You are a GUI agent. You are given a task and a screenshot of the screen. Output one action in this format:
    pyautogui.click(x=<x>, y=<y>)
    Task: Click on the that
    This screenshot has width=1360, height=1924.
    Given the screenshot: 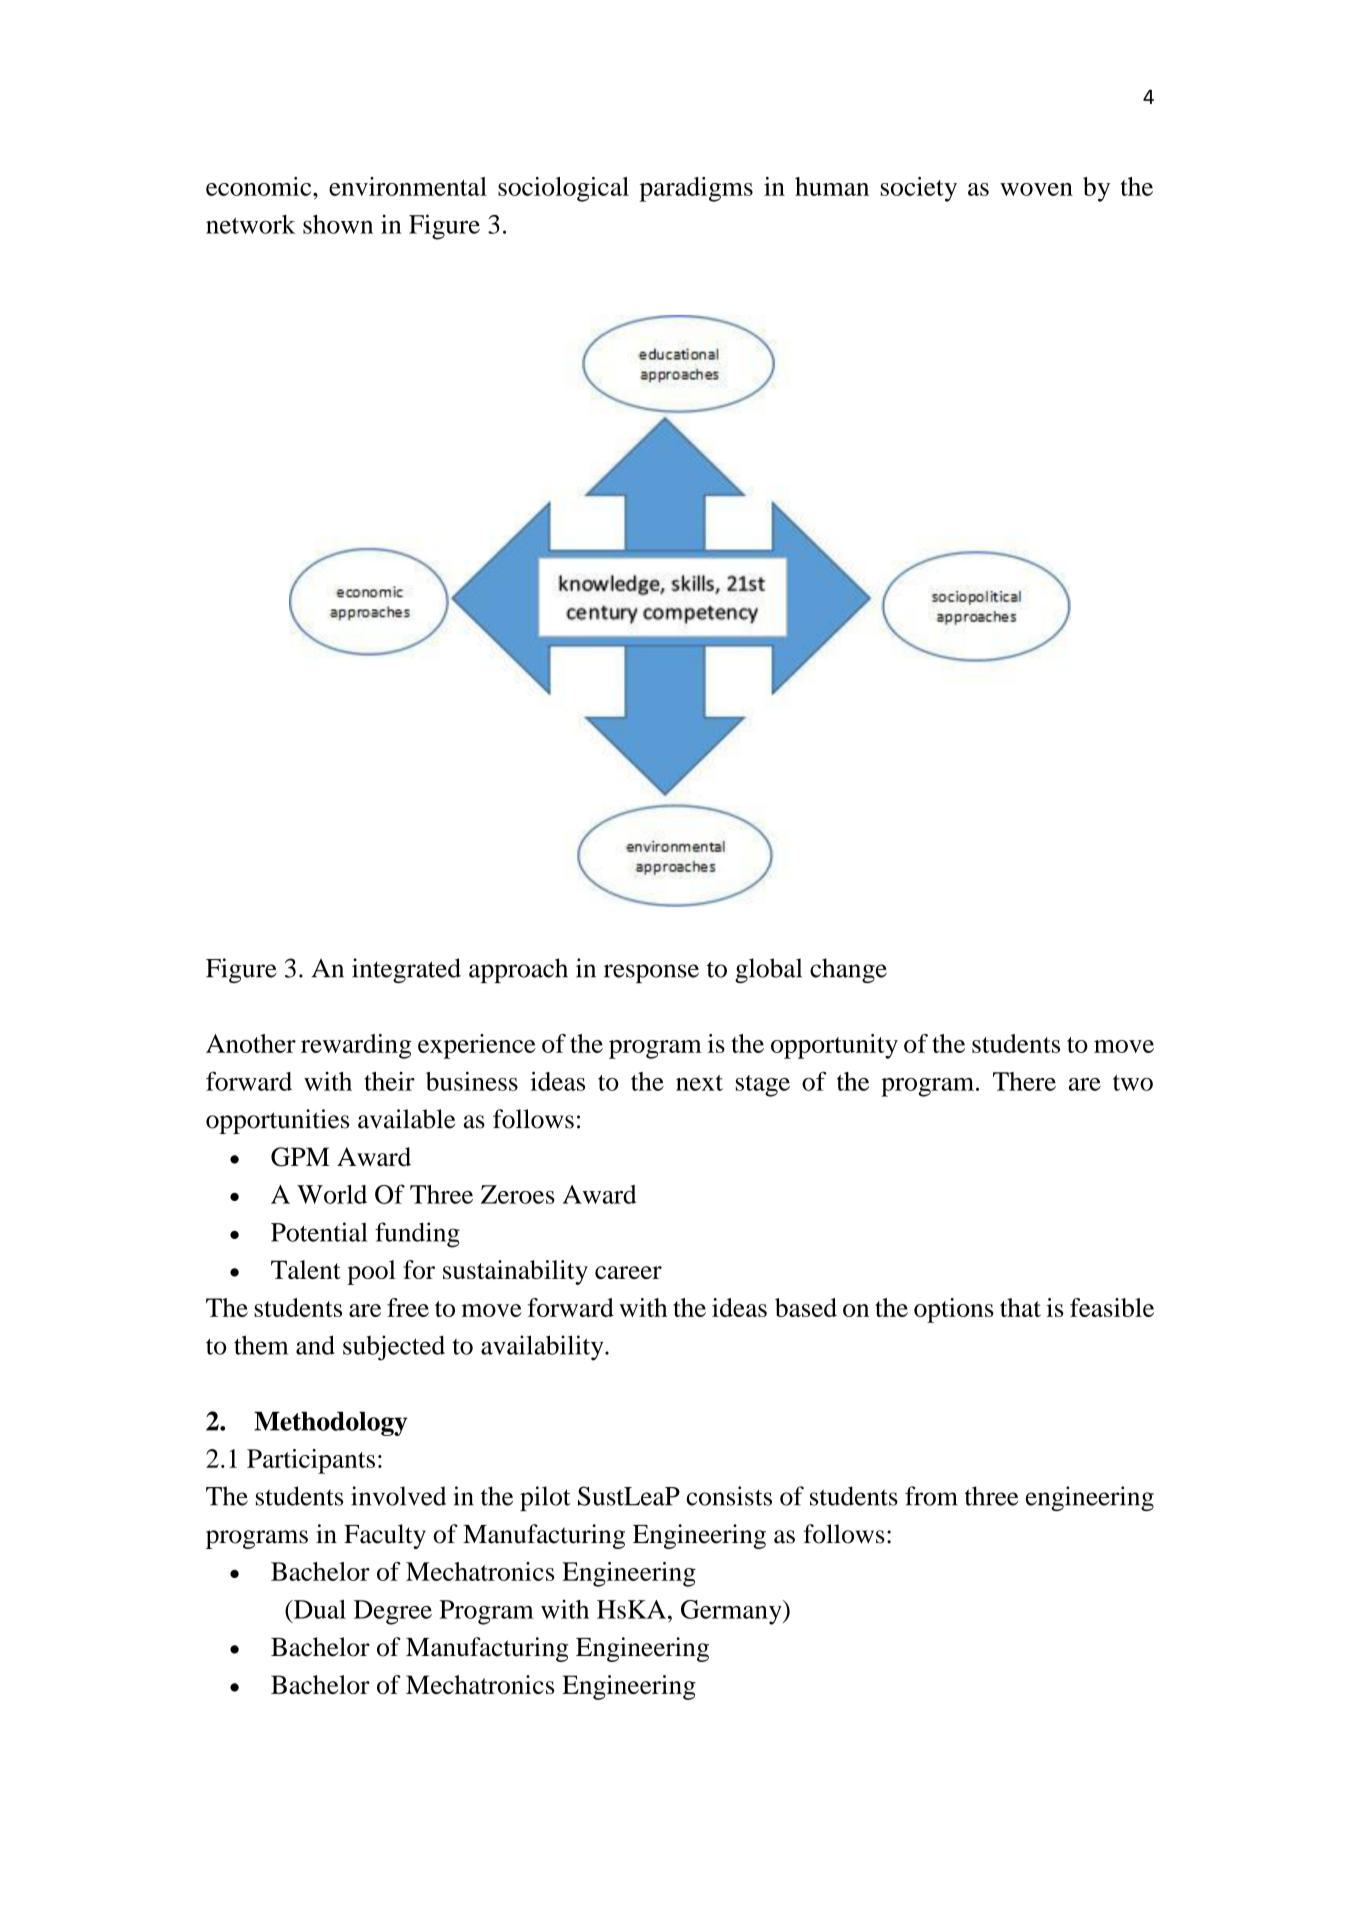 What is the action you would take?
    pyautogui.click(x=1020, y=1307)
